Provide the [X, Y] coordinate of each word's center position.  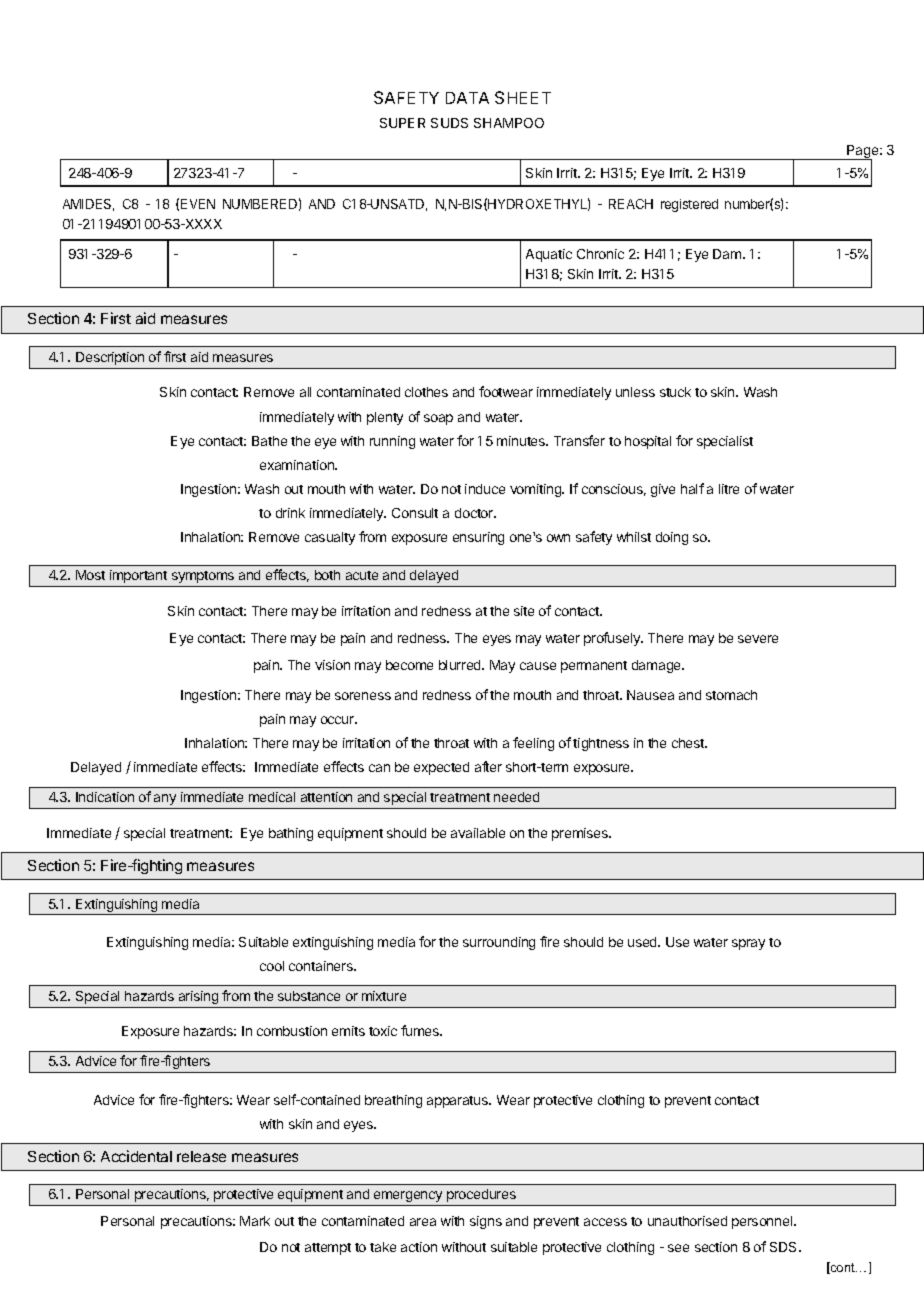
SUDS [449, 123]
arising [198, 997]
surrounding [499, 943]
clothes [426, 392]
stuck [675, 392]
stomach [731, 695]
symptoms [203, 577]
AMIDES [88, 205]
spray [748, 944]
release [201, 1156]
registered [689, 205]
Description [110, 358]
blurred [461, 665]
